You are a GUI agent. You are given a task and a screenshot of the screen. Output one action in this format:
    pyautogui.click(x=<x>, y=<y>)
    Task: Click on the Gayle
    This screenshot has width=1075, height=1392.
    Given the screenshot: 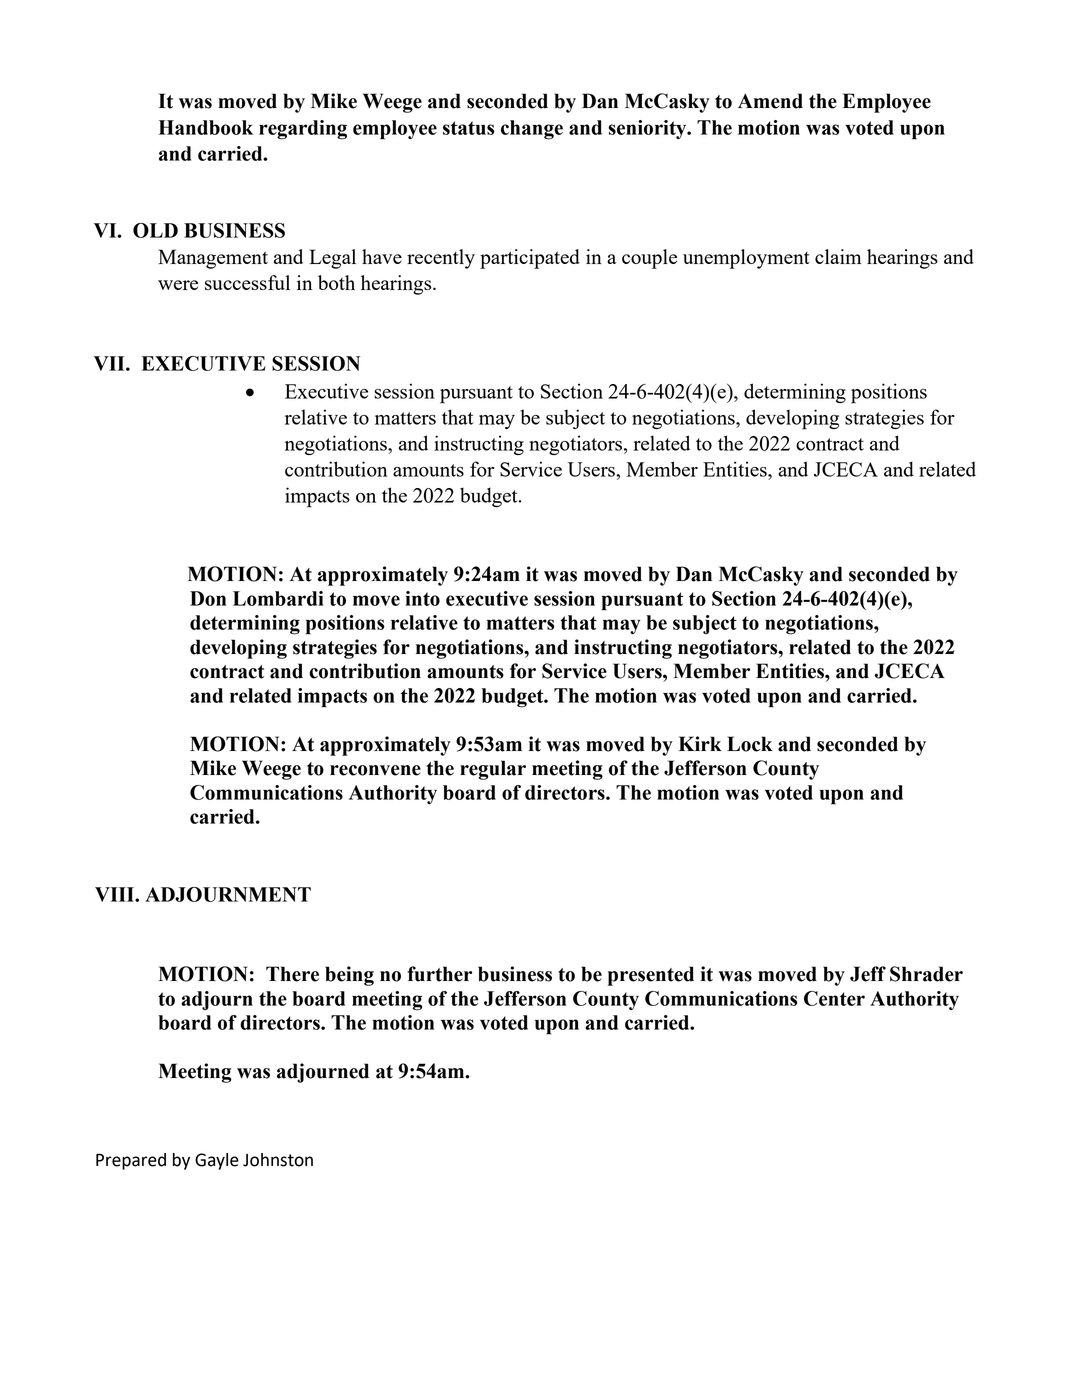 What is the action you would take?
    pyautogui.click(x=217, y=1161)
